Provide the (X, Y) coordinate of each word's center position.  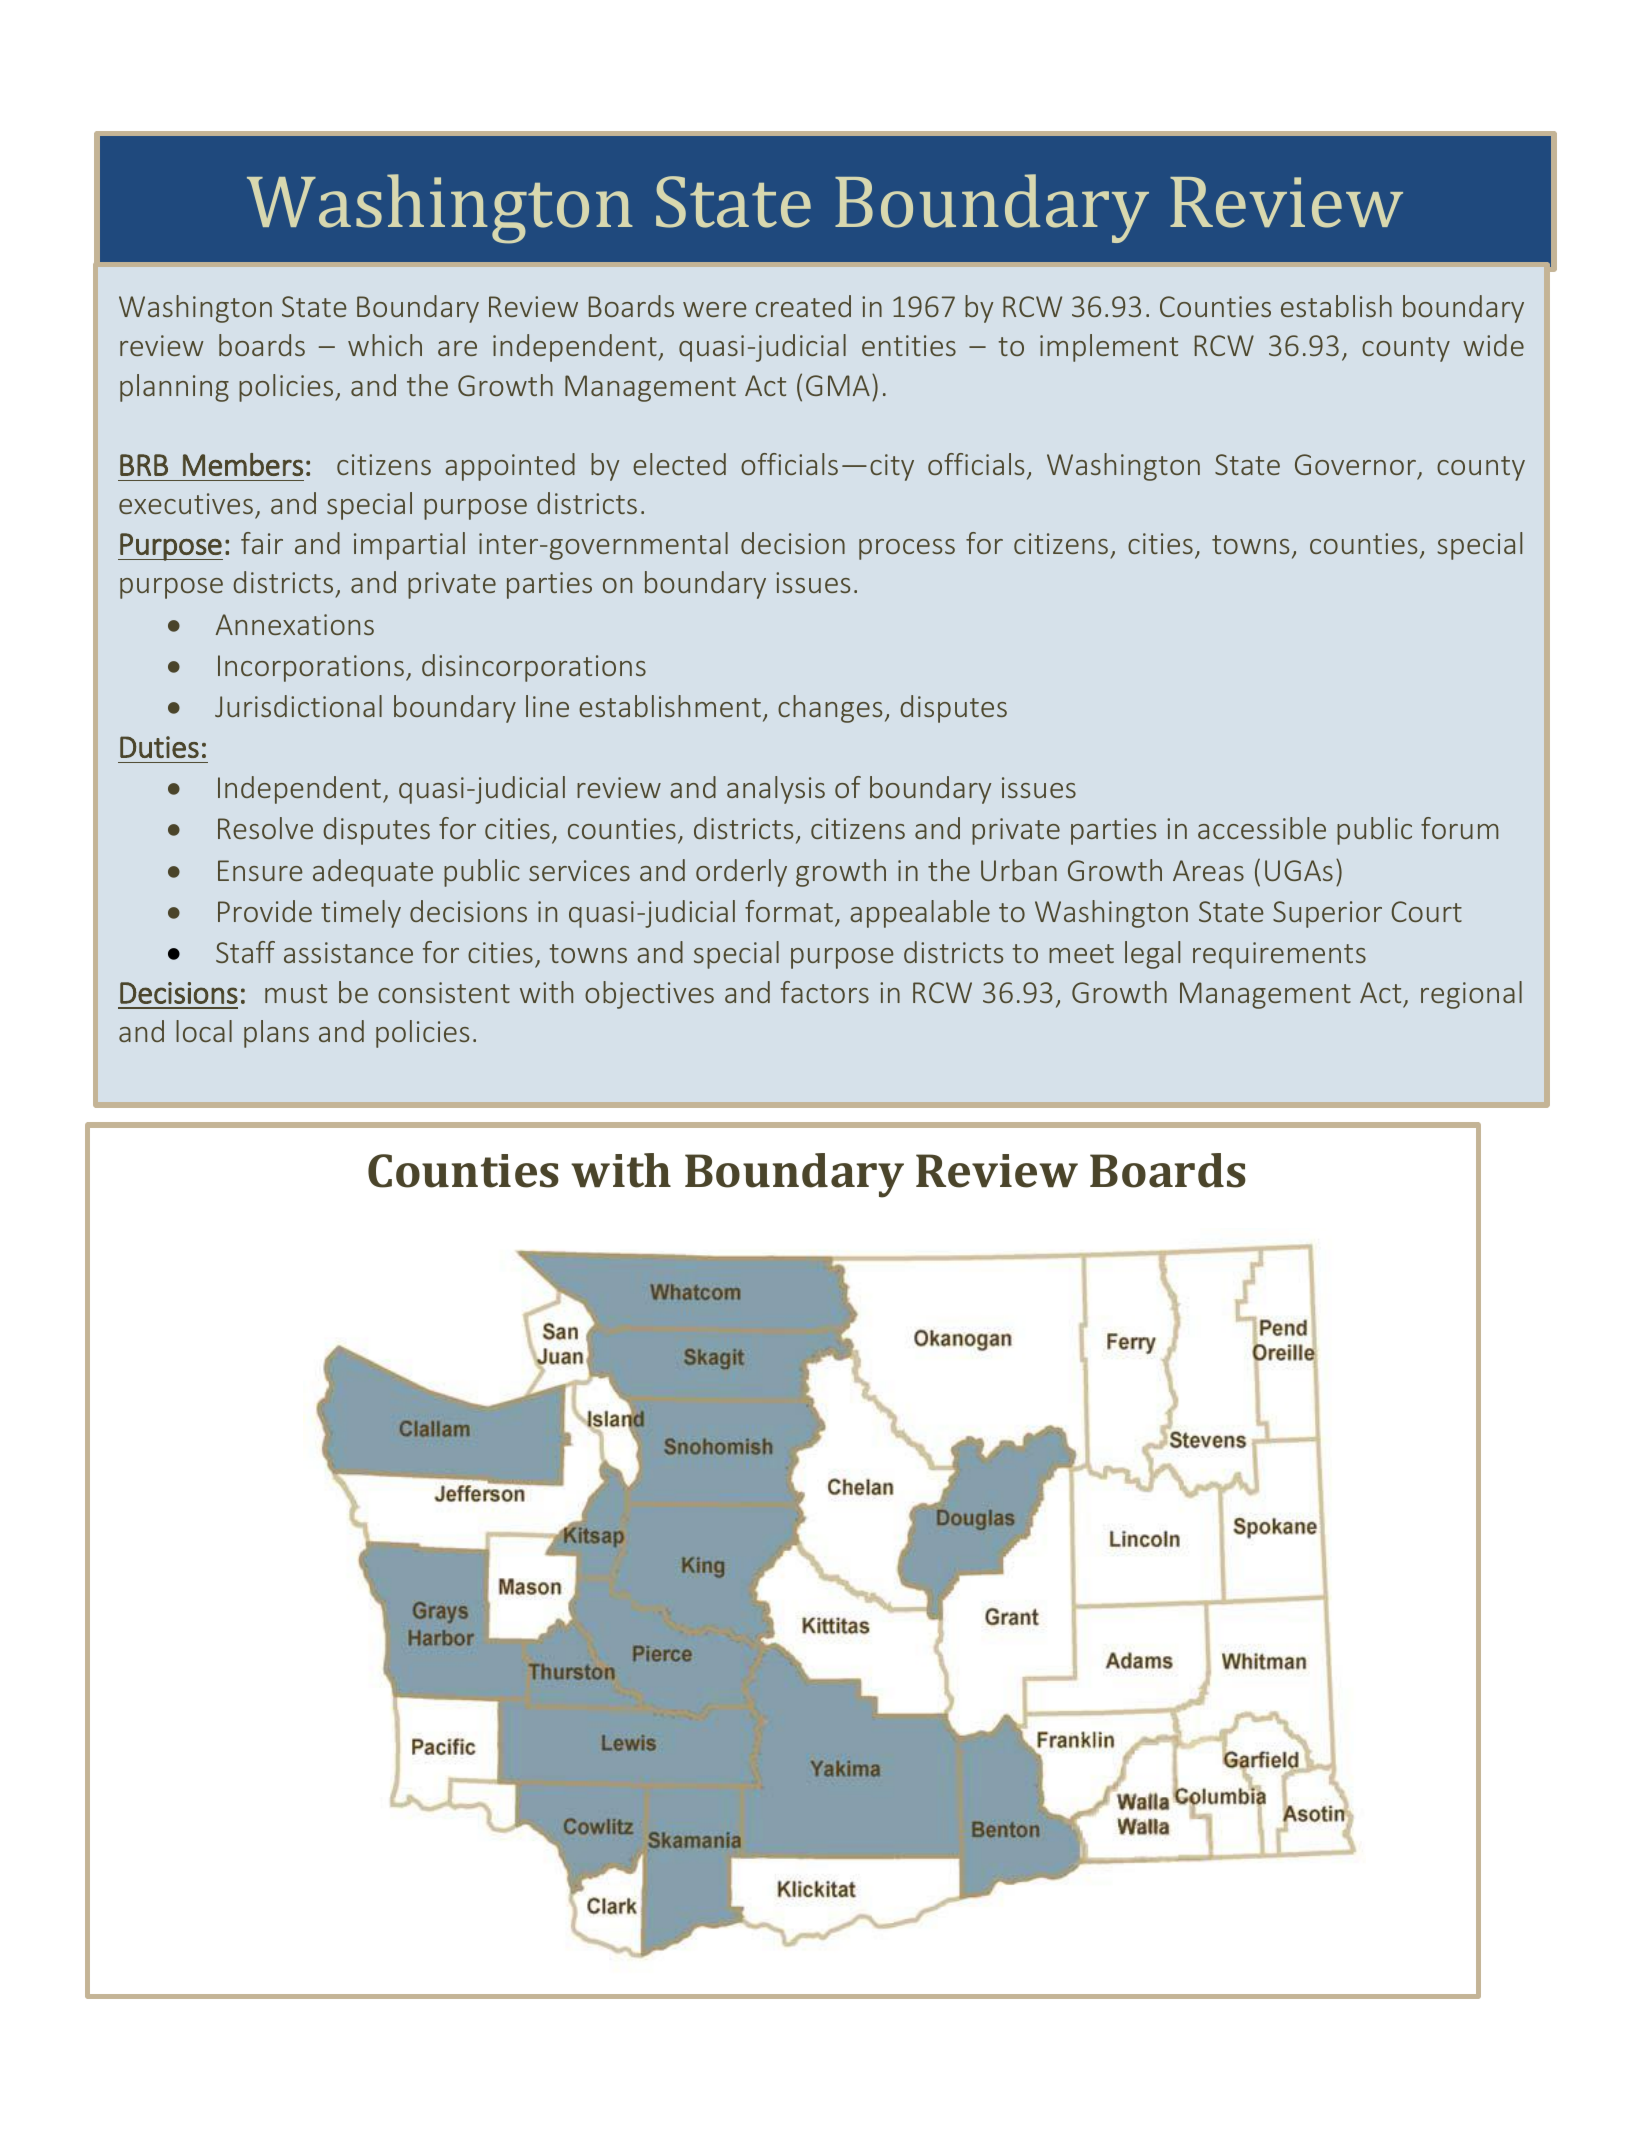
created (803, 306)
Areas (1208, 870)
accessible (1262, 828)
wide (1493, 345)
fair (262, 543)
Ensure (260, 870)
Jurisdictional (298, 706)
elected (679, 464)
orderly (741, 873)
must (296, 993)
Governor (1355, 464)
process (907, 549)
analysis (776, 790)
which (385, 345)
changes (830, 709)
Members (243, 464)
